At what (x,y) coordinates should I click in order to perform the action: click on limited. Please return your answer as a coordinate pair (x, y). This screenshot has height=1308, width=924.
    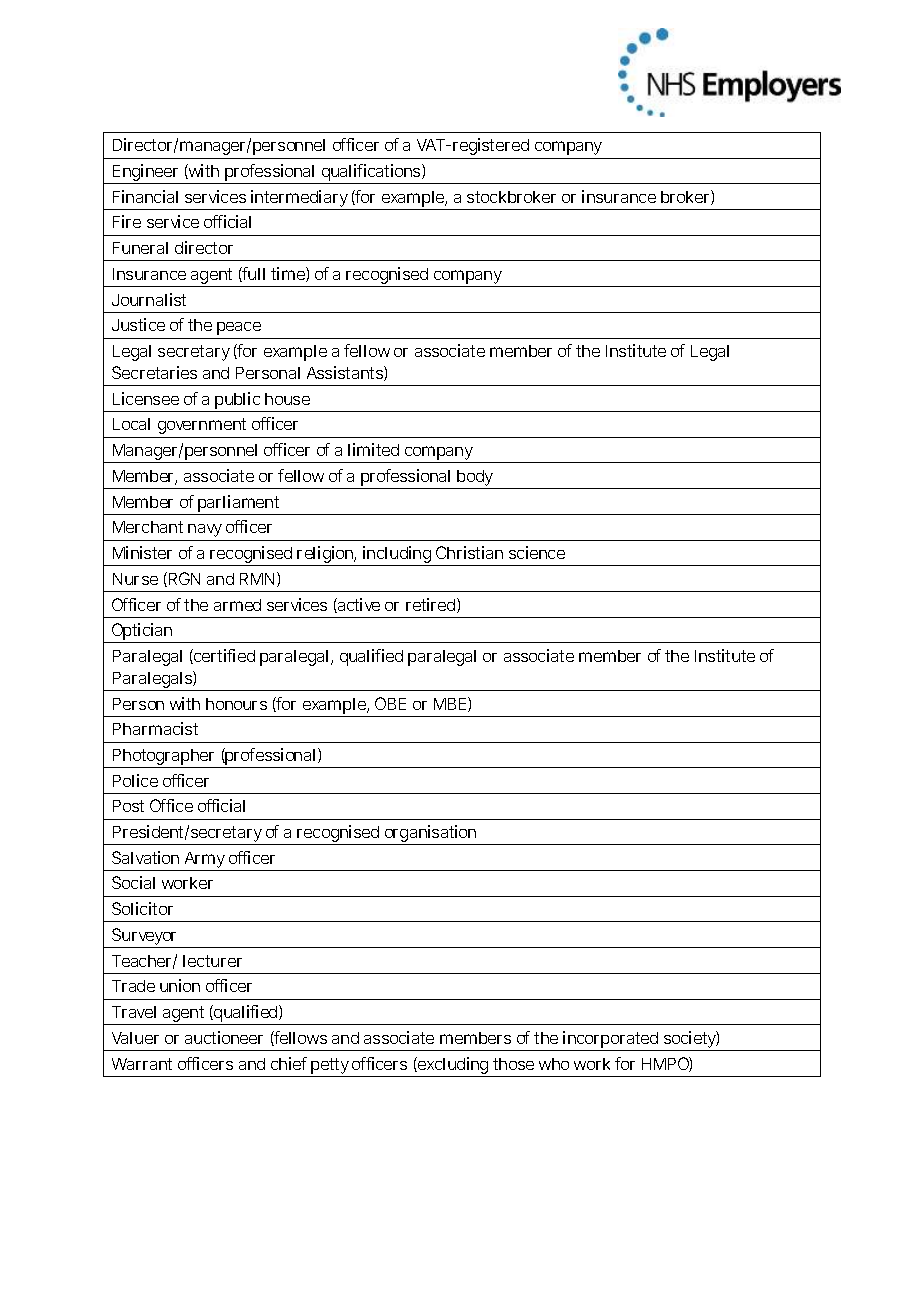
    Looking at the image, I should click on (373, 449).
